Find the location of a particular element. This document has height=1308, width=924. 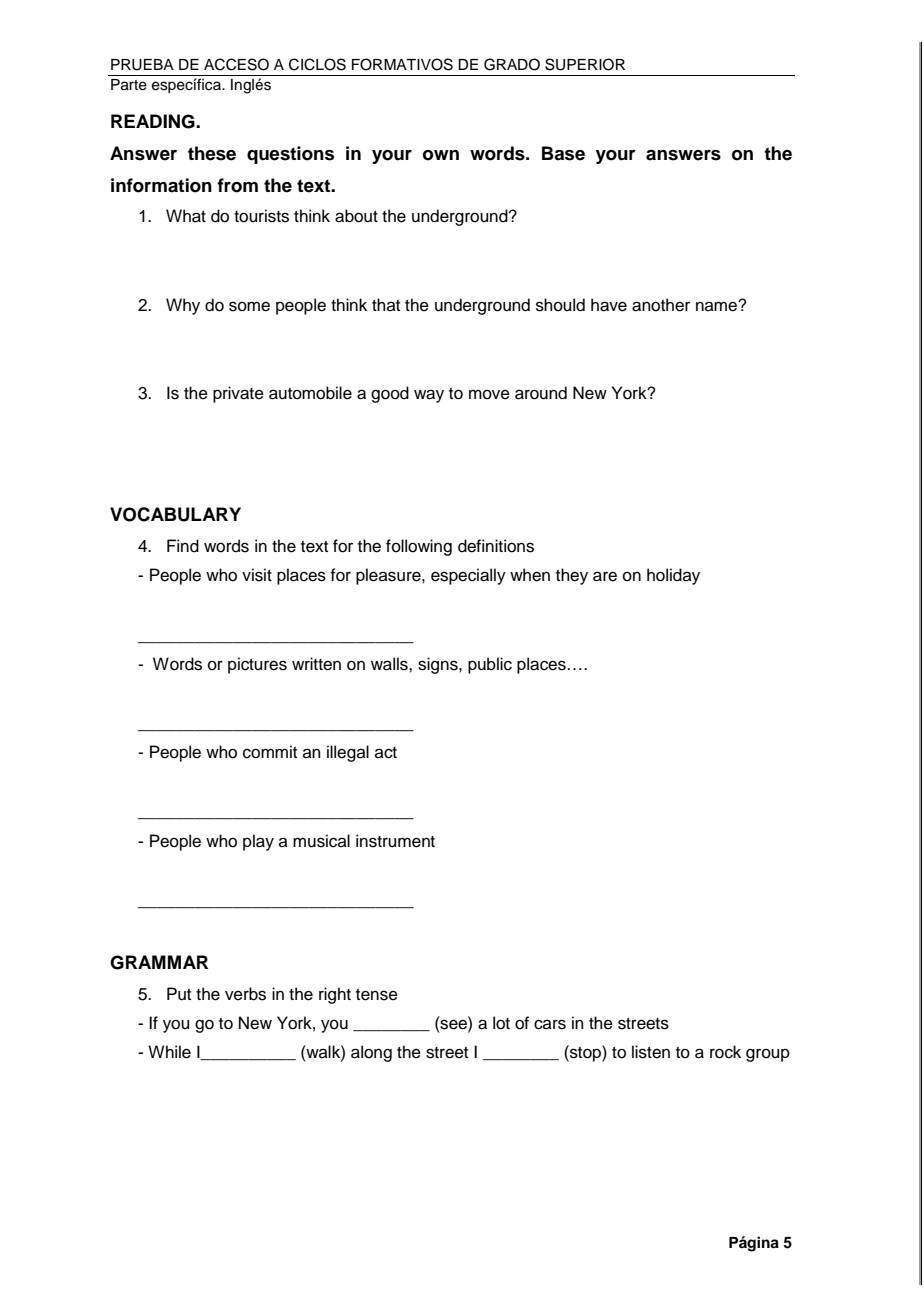

following is located at coordinates (419, 547).
